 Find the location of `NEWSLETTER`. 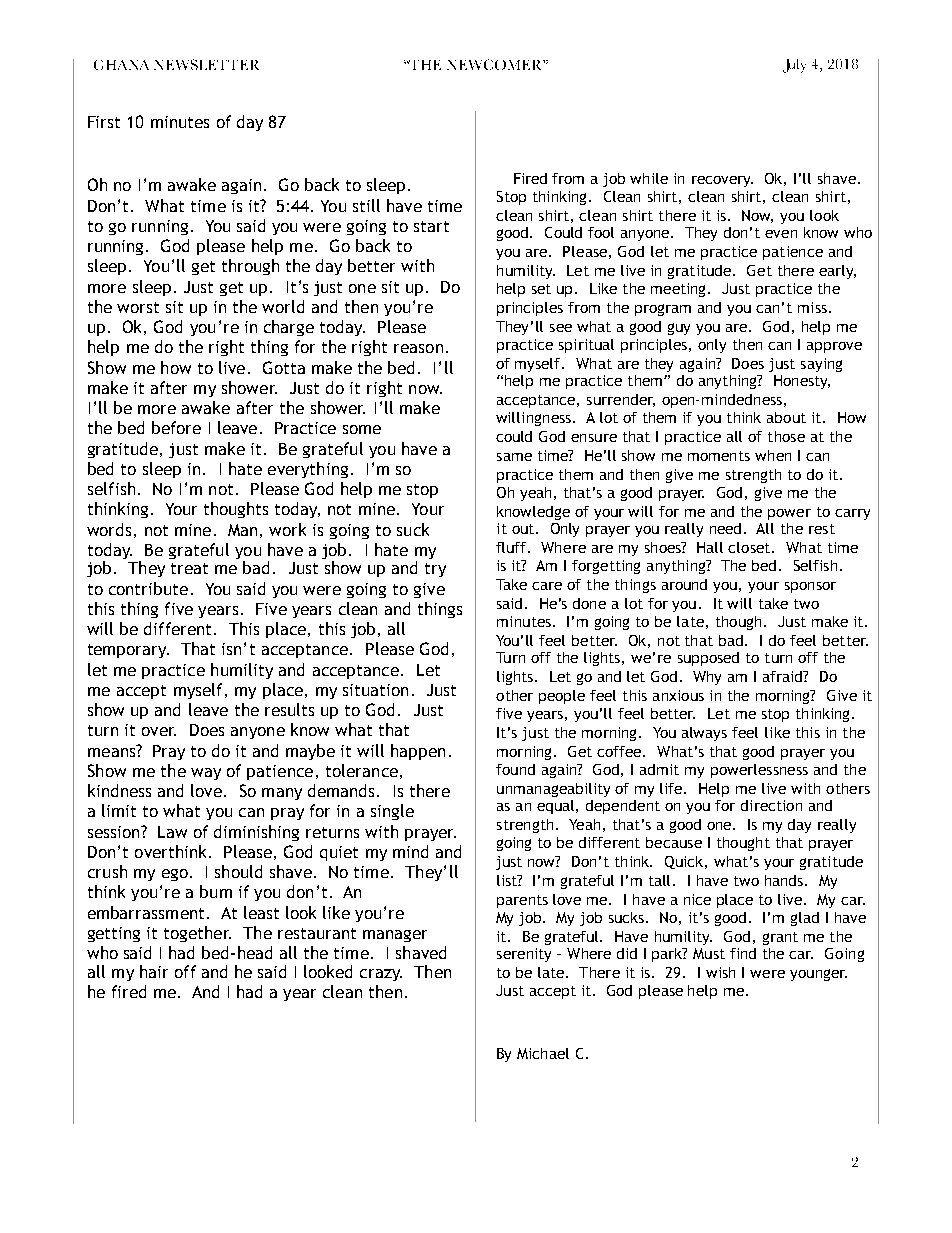

NEWSLETTER is located at coordinates (206, 64).
